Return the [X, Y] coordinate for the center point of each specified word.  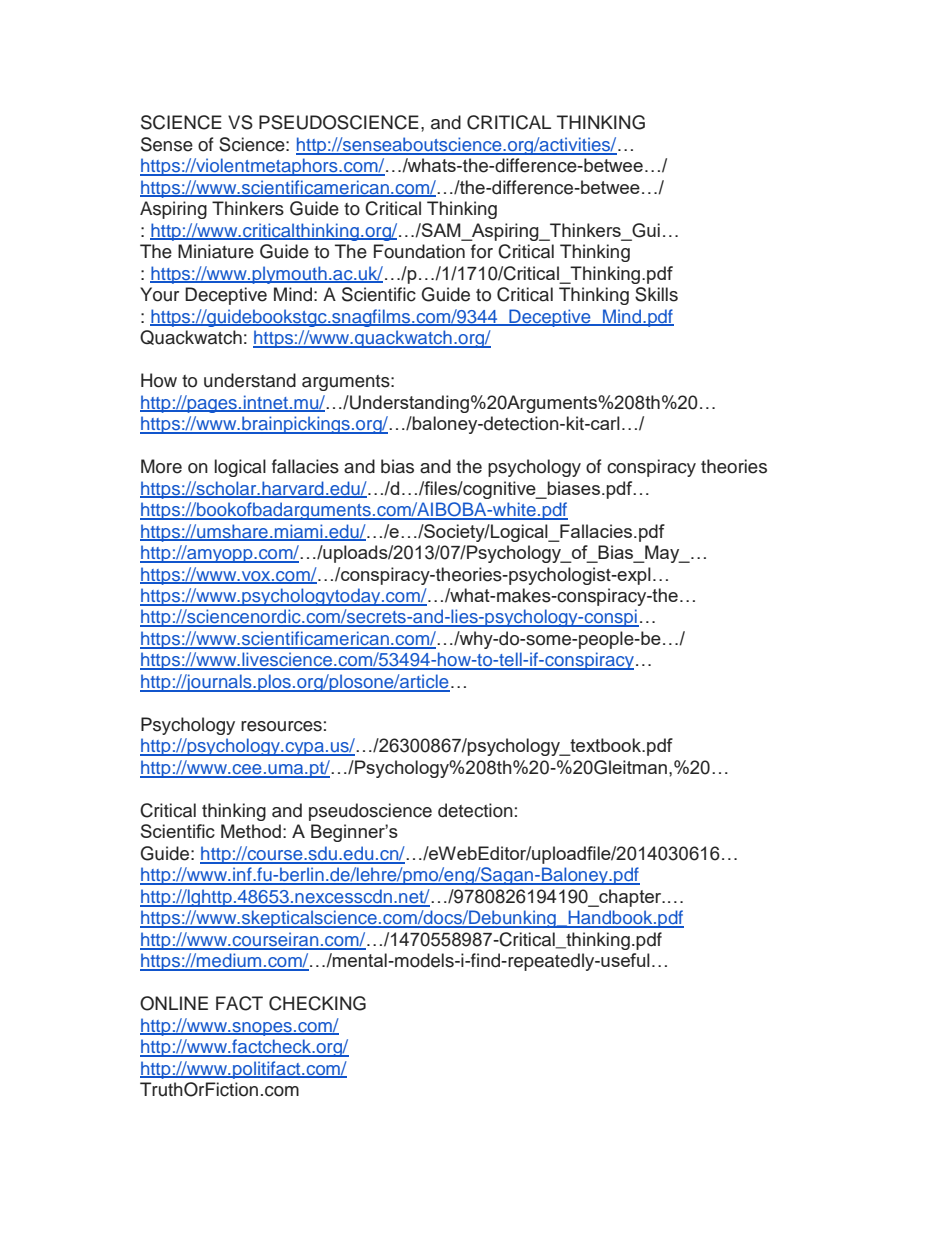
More [161, 466]
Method [251, 831]
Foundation [419, 251]
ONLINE [174, 1003]
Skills [656, 294]
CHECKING [317, 1003]
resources [281, 726]
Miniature [216, 251]
